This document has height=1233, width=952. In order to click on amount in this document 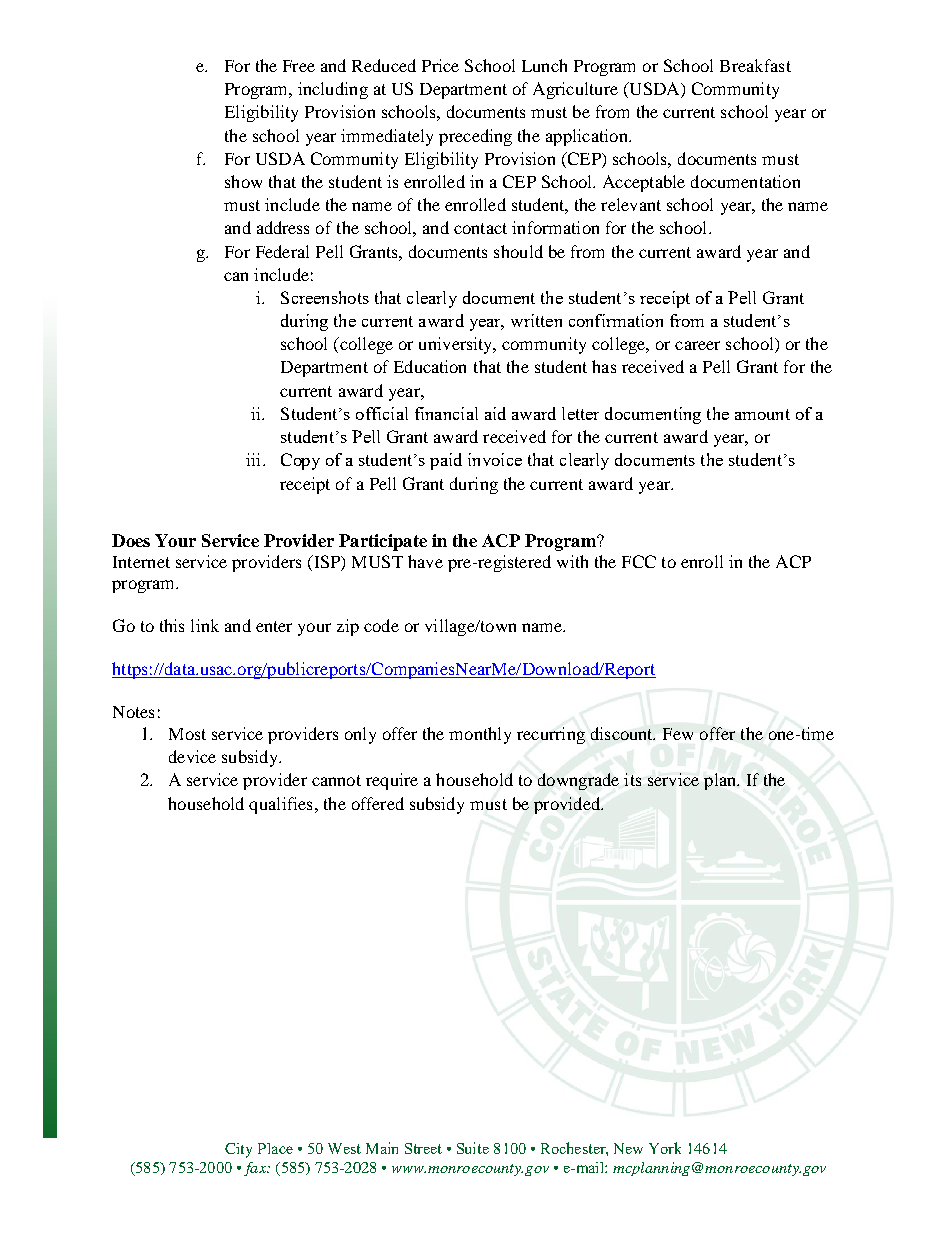, I will do `click(762, 414)`.
